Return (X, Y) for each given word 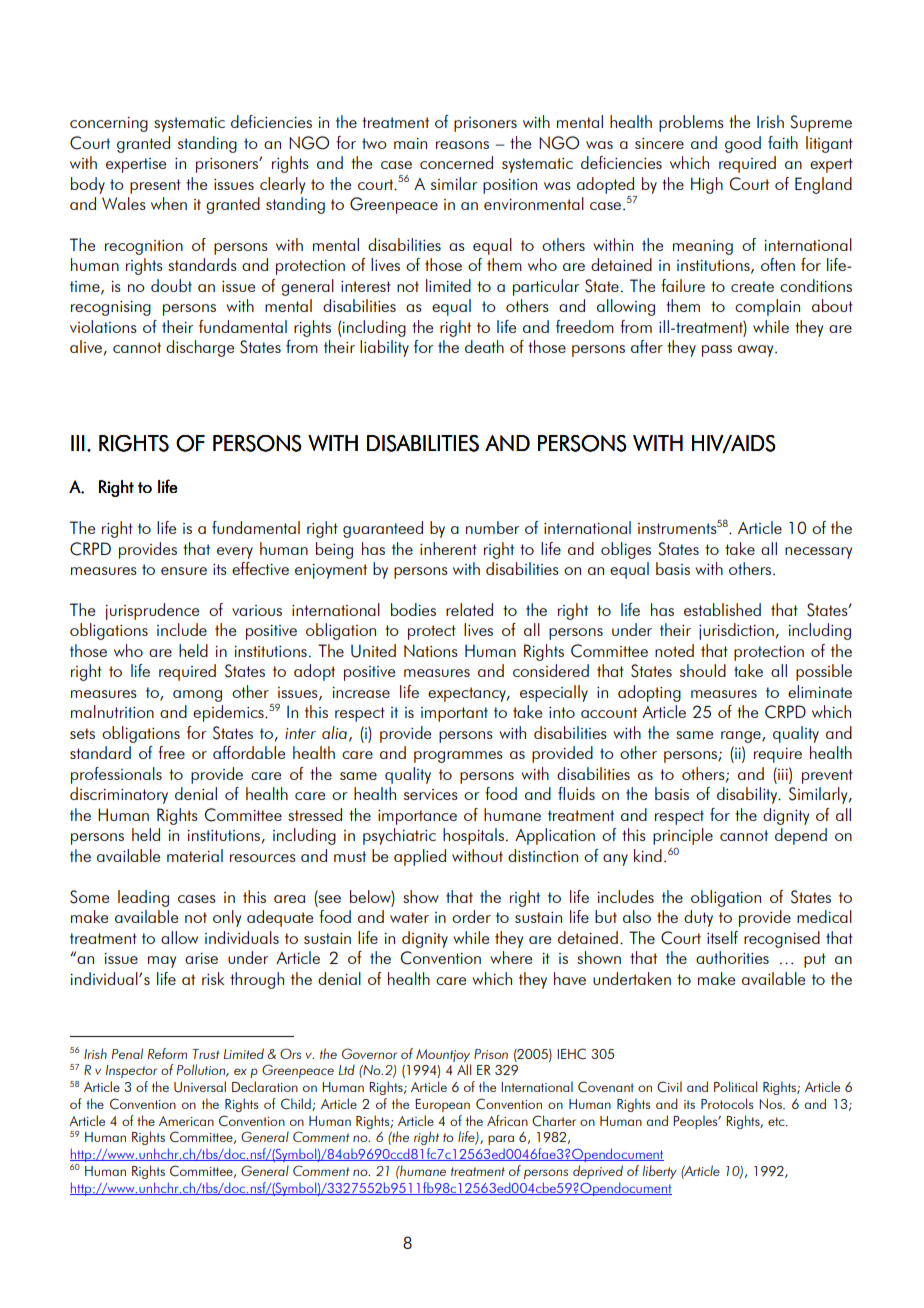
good (743, 144)
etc (777, 1121)
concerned (456, 162)
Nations (431, 650)
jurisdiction (736, 631)
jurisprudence (152, 611)
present (155, 186)
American (186, 1121)
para (501, 1140)
